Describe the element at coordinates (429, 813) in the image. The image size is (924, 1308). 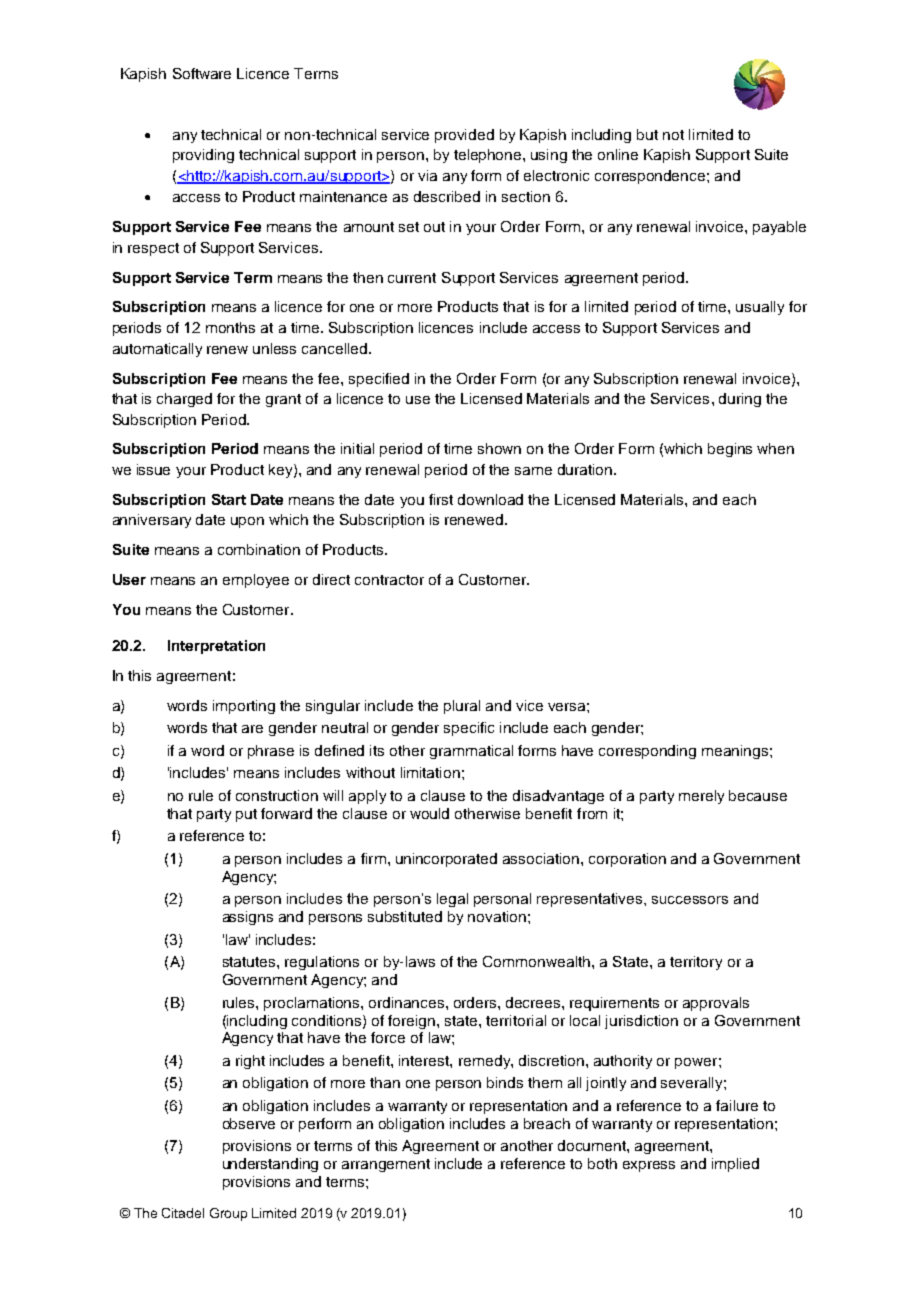
I see `would` at that location.
